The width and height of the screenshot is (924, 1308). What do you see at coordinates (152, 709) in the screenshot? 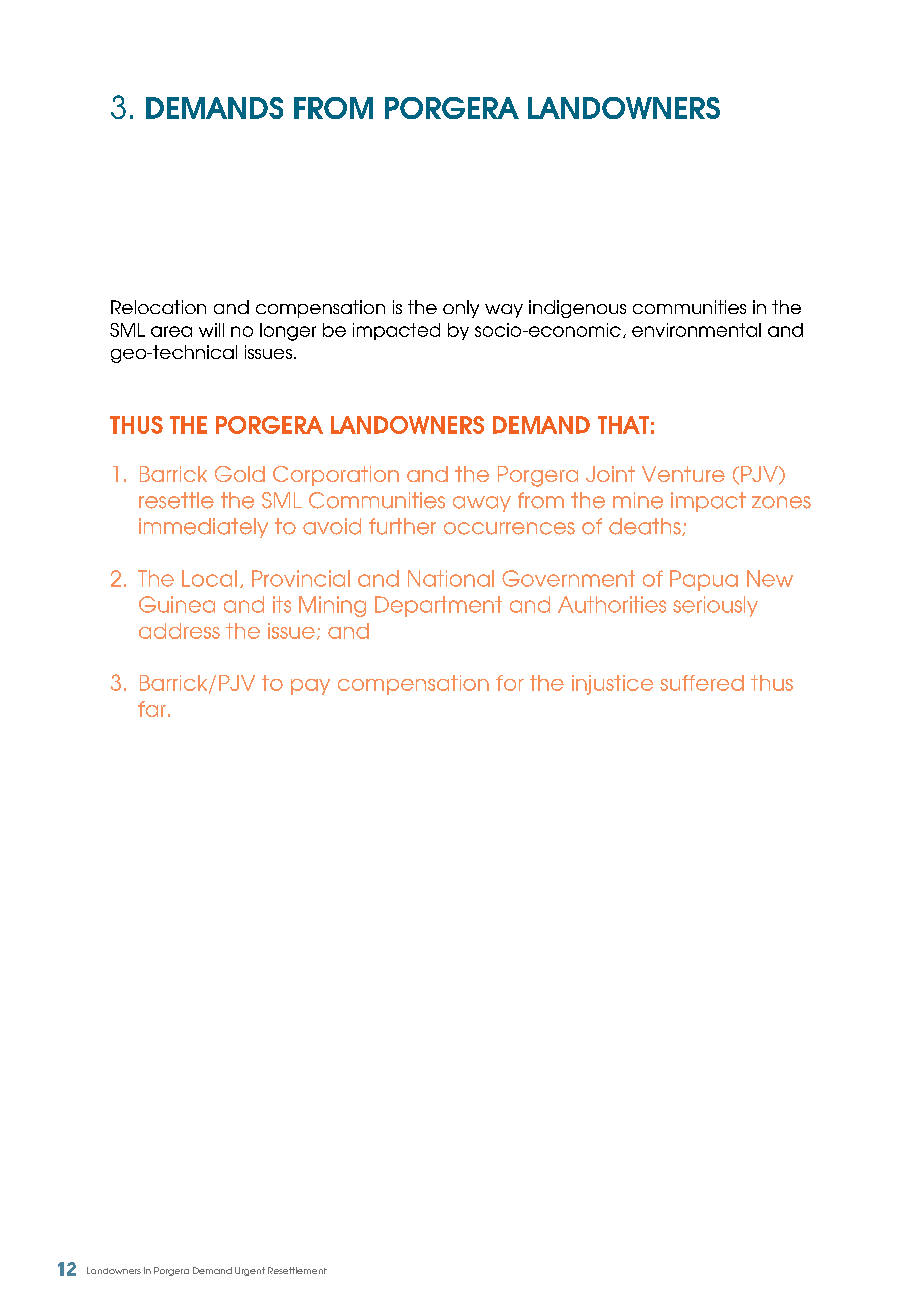
I see `far` at bounding box center [152, 709].
